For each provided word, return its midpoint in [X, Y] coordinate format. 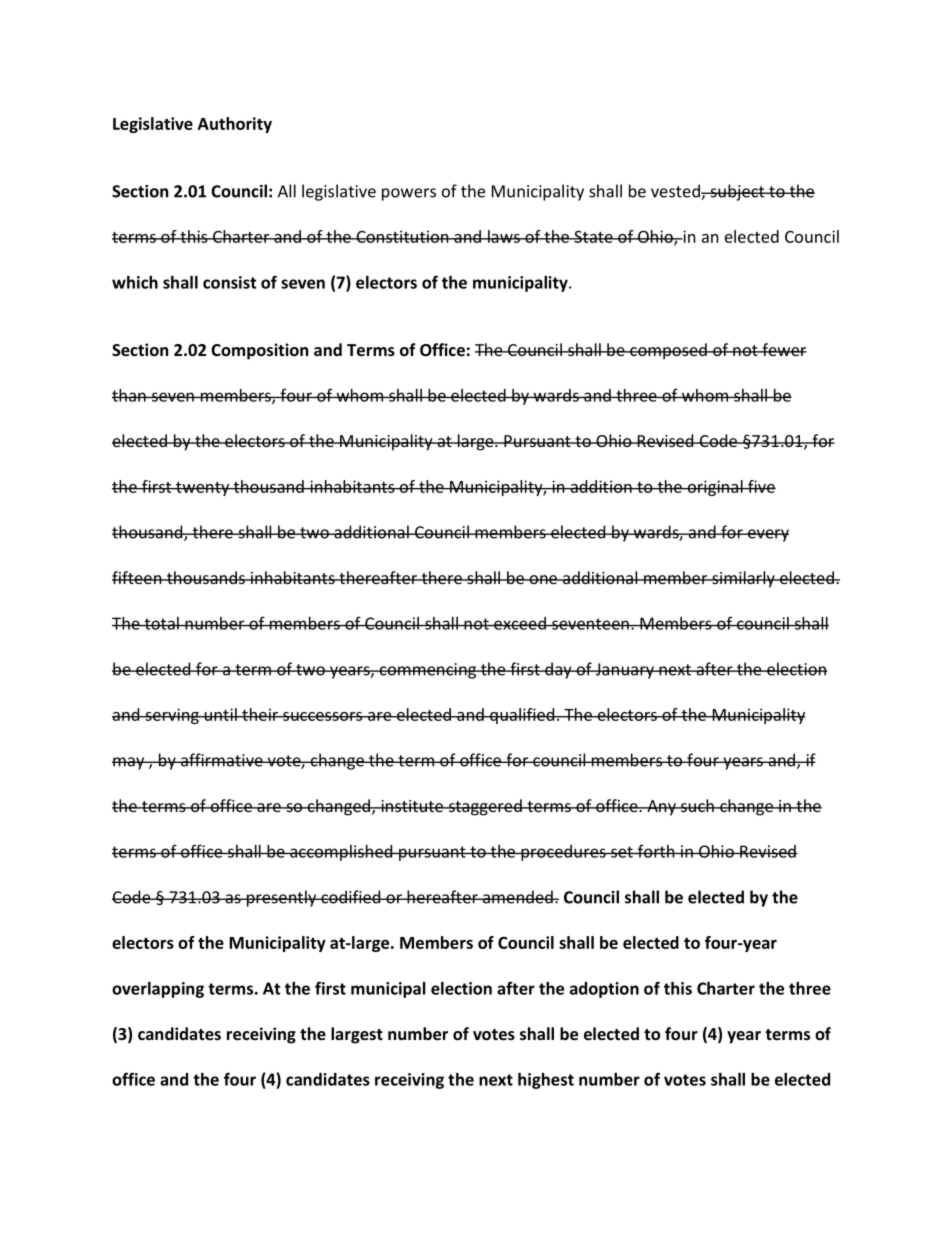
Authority [235, 125]
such [697, 805]
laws [504, 236]
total [161, 623]
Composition [259, 351]
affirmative [222, 760]
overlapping [158, 990]
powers [409, 194]
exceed [520, 623]
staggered [485, 807]
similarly [743, 579]
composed [668, 351]
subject [737, 192]
